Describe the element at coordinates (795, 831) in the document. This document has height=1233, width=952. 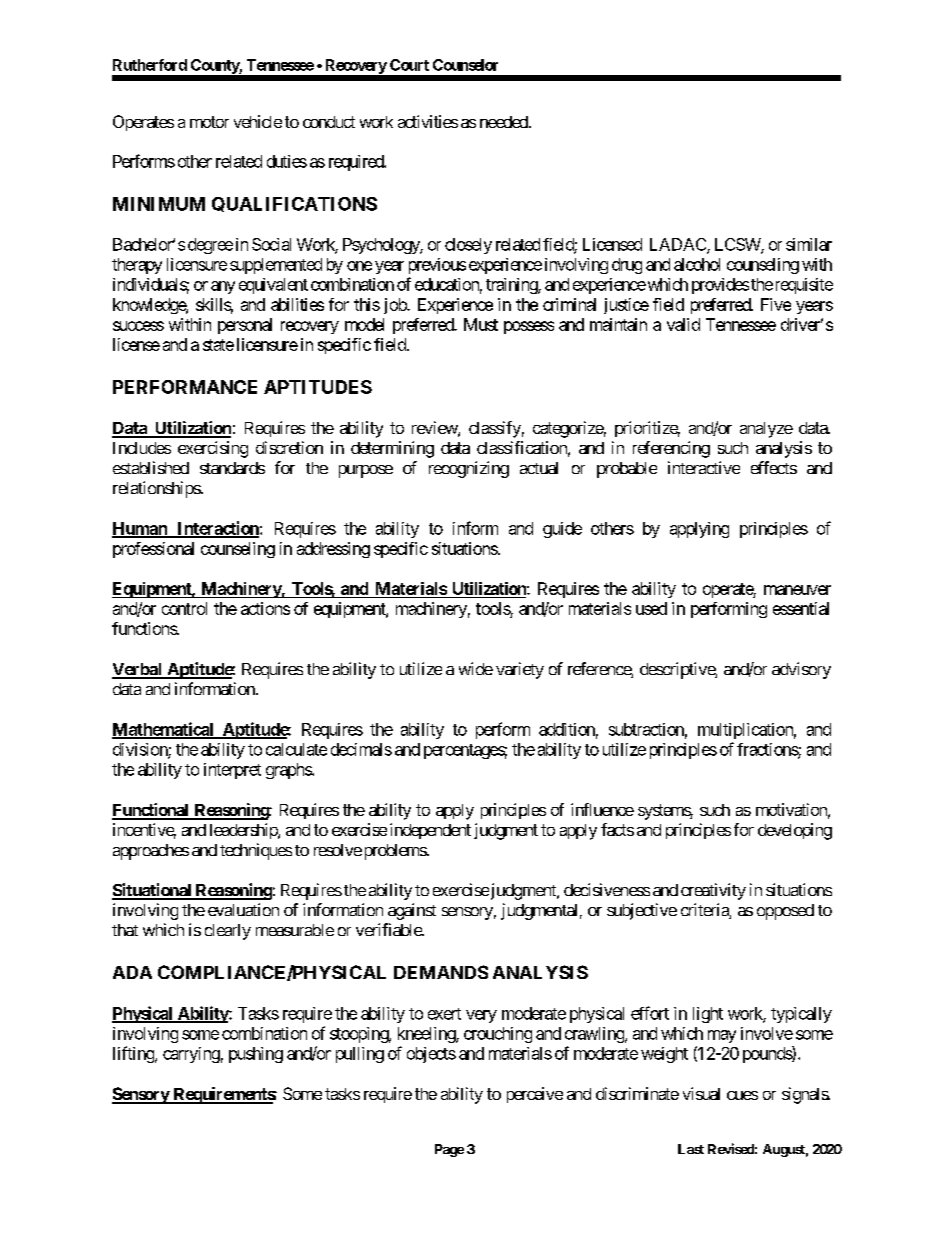
I see `developing` at that location.
